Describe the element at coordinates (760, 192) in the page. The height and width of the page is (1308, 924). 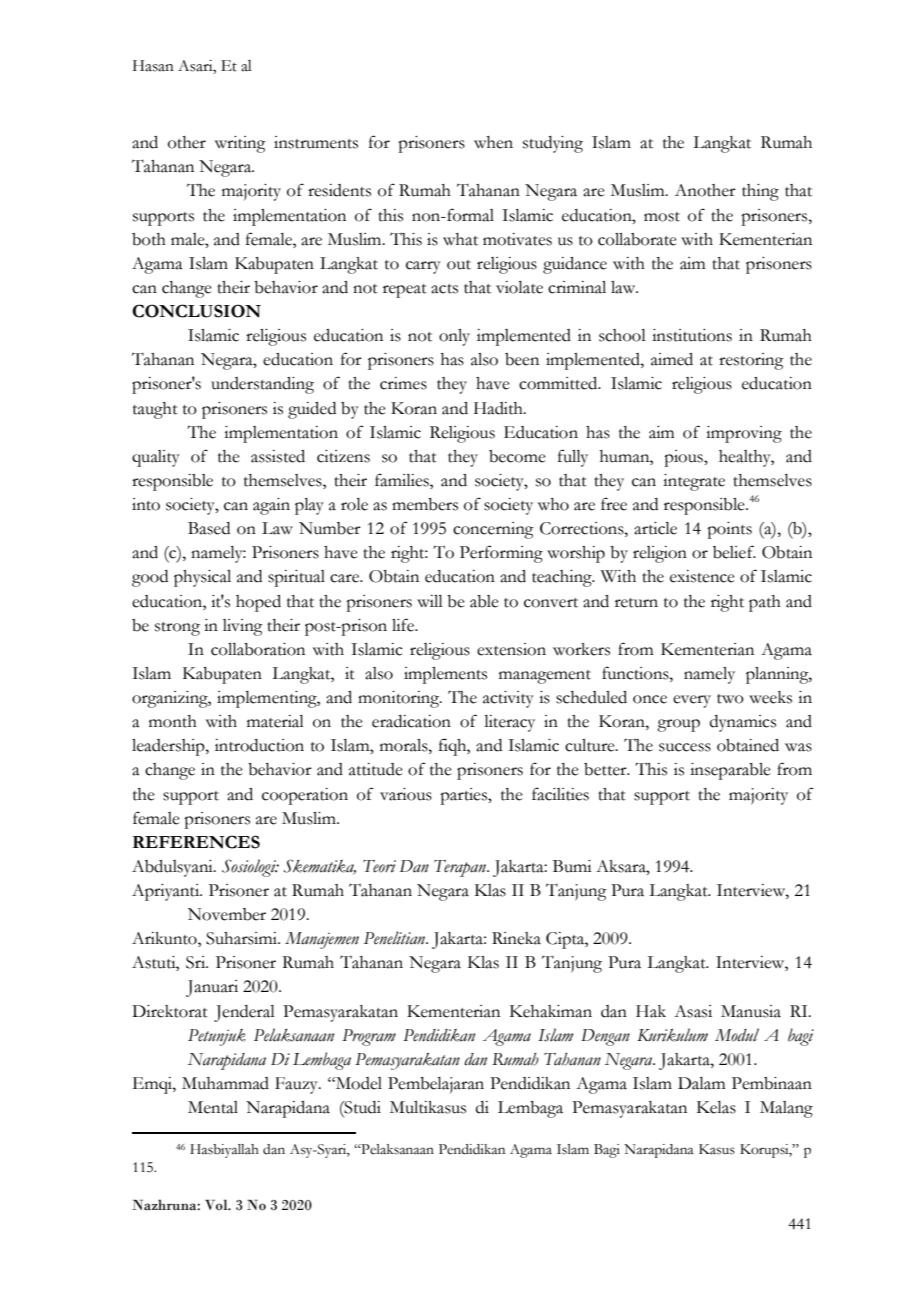
I see `thing` at that location.
